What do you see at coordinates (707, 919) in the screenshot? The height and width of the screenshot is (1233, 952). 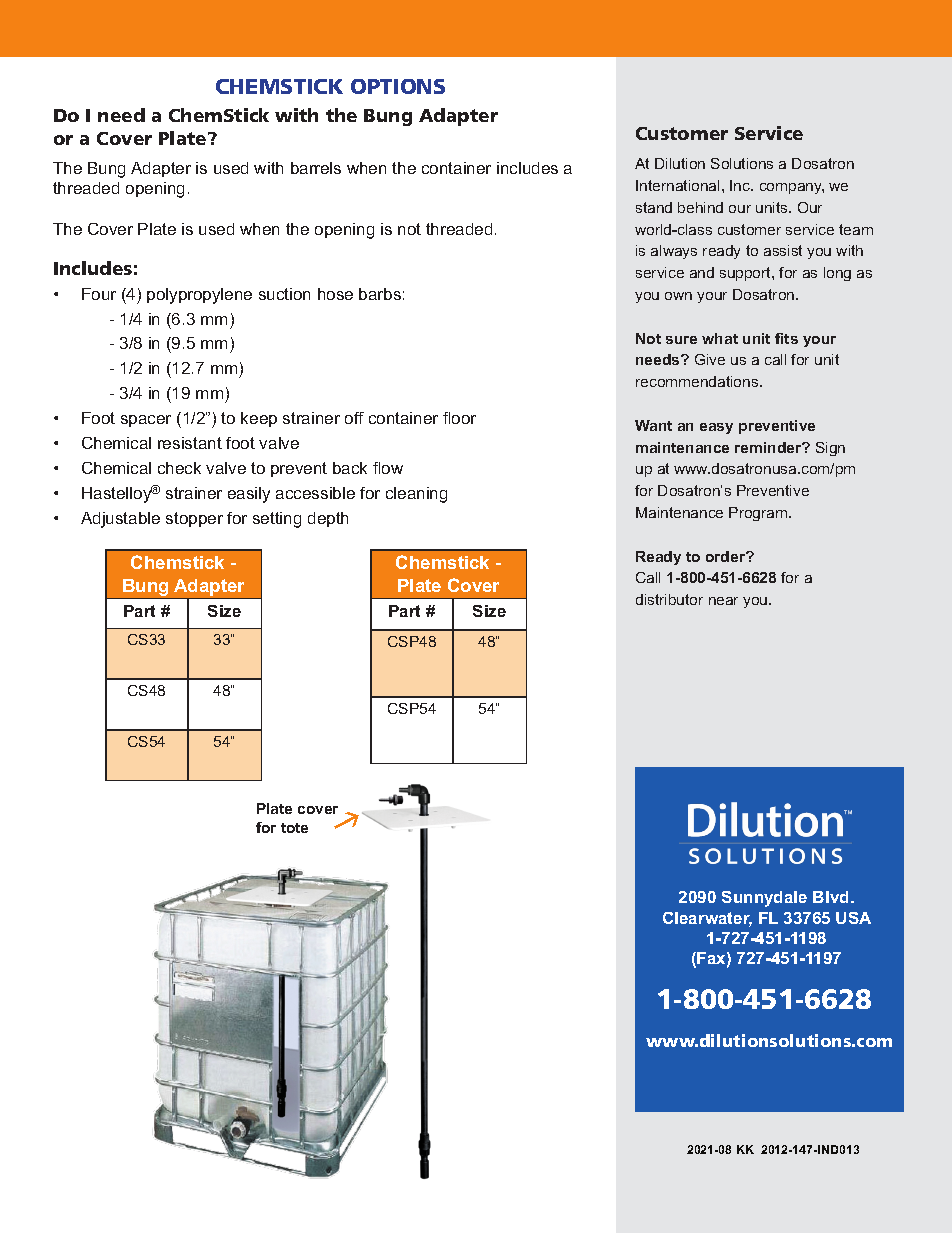 I see `Clearwater` at bounding box center [707, 919].
